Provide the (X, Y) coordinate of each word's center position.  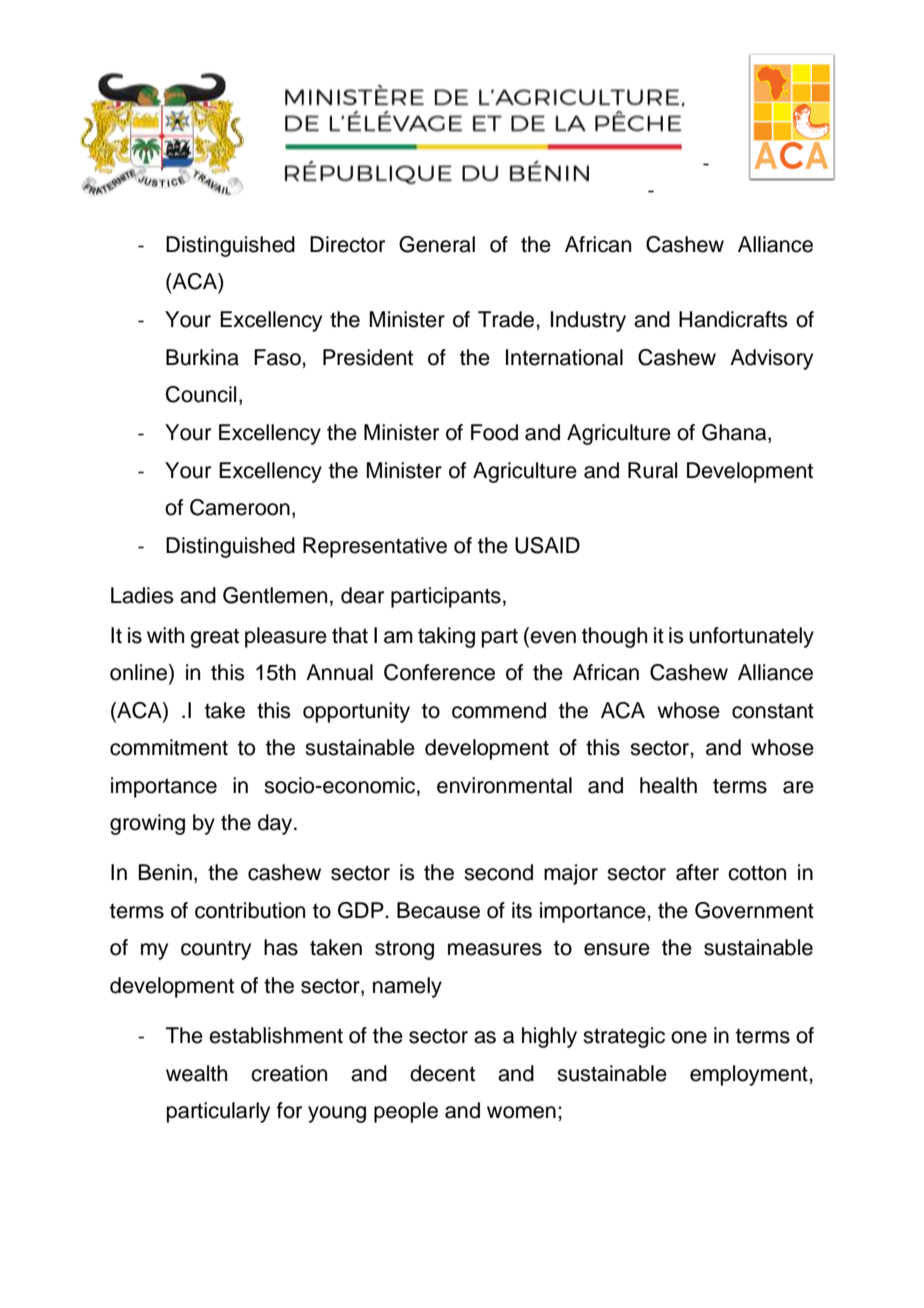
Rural (652, 470)
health (668, 785)
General (437, 244)
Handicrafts (733, 319)
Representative (375, 547)
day (276, 824)
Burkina (202, 357)
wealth (196, 1073)
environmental (504, 785)
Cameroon (240, 507)
